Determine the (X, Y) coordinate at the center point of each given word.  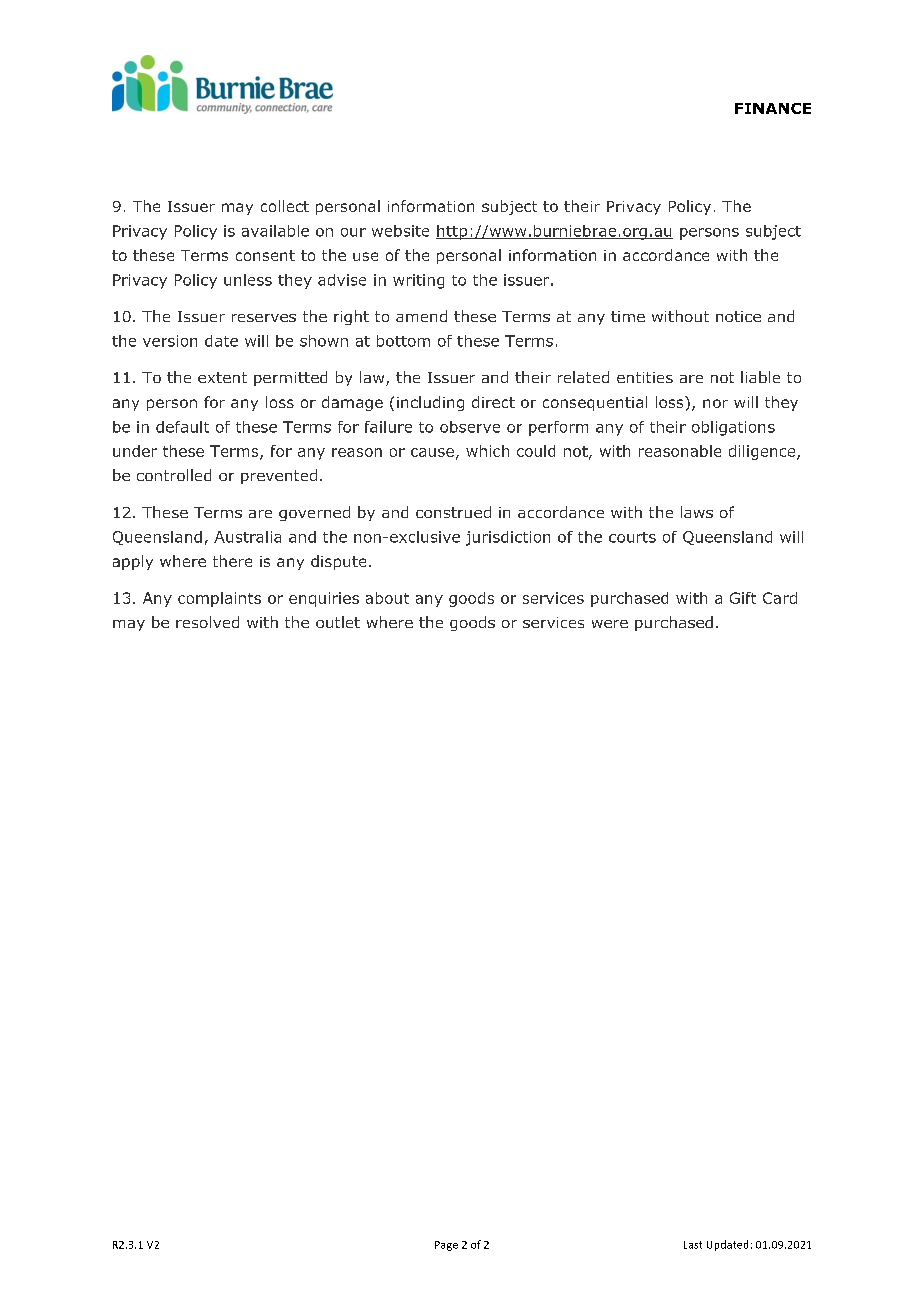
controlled (174, 475)
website (400, 231)
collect (285, 206)
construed (453, 512)
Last (693, 1245)
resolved (207, 622)
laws (697, 512)
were (610, 624)
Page (446, 1246)
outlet (338, 622)
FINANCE (773, 108)
